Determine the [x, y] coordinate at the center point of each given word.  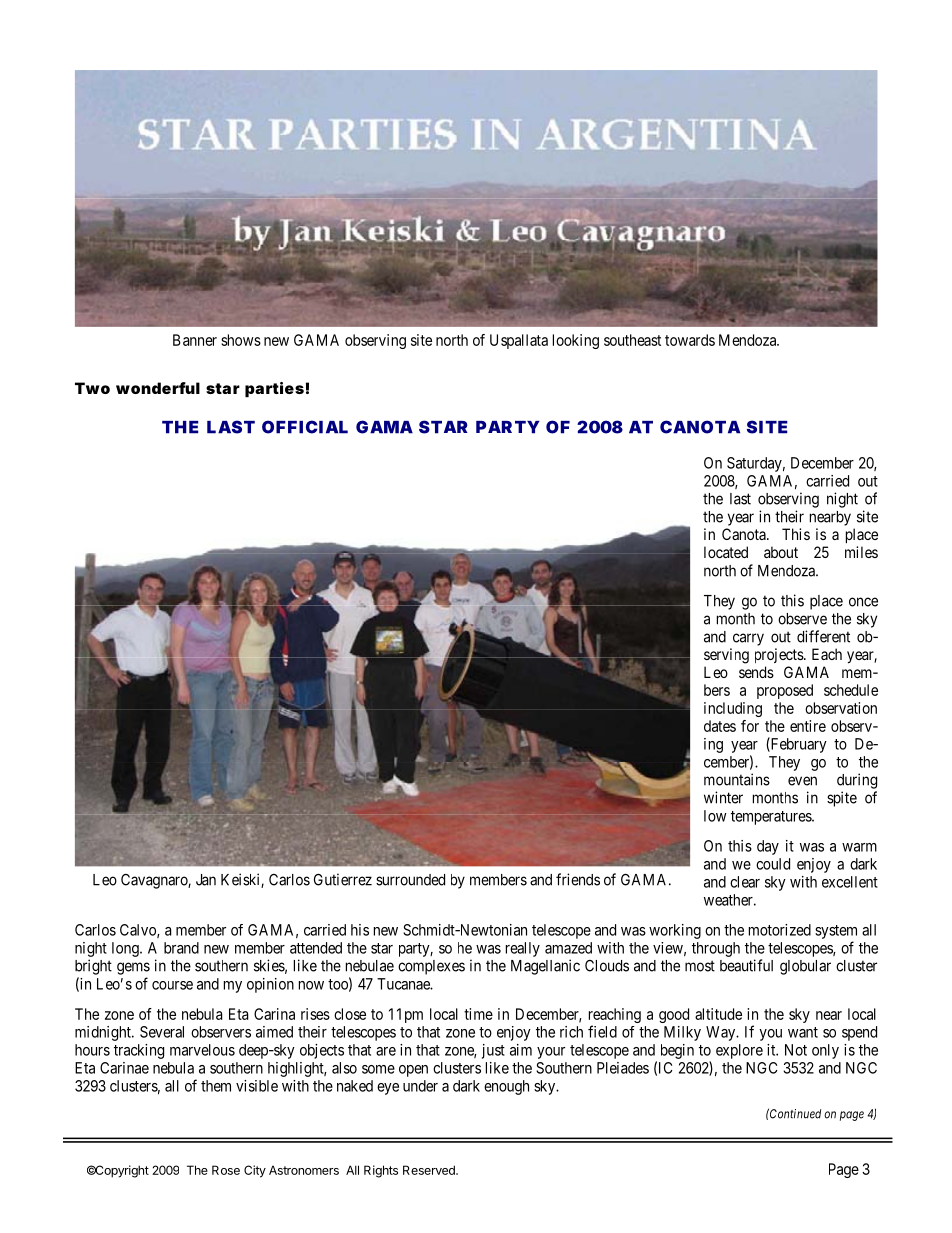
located [726, 552]
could [773, 864]
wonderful [158, 388]
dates [720, 726]
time [478, 1014]
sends [756, 672]
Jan [206, 880]
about [781, 552]
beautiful [746, 965]
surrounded [410, 880]
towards [690, 340]
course [172, 985]
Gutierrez [343, 879]
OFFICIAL [305, 427]
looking [576, 341]
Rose [226, 1170]
